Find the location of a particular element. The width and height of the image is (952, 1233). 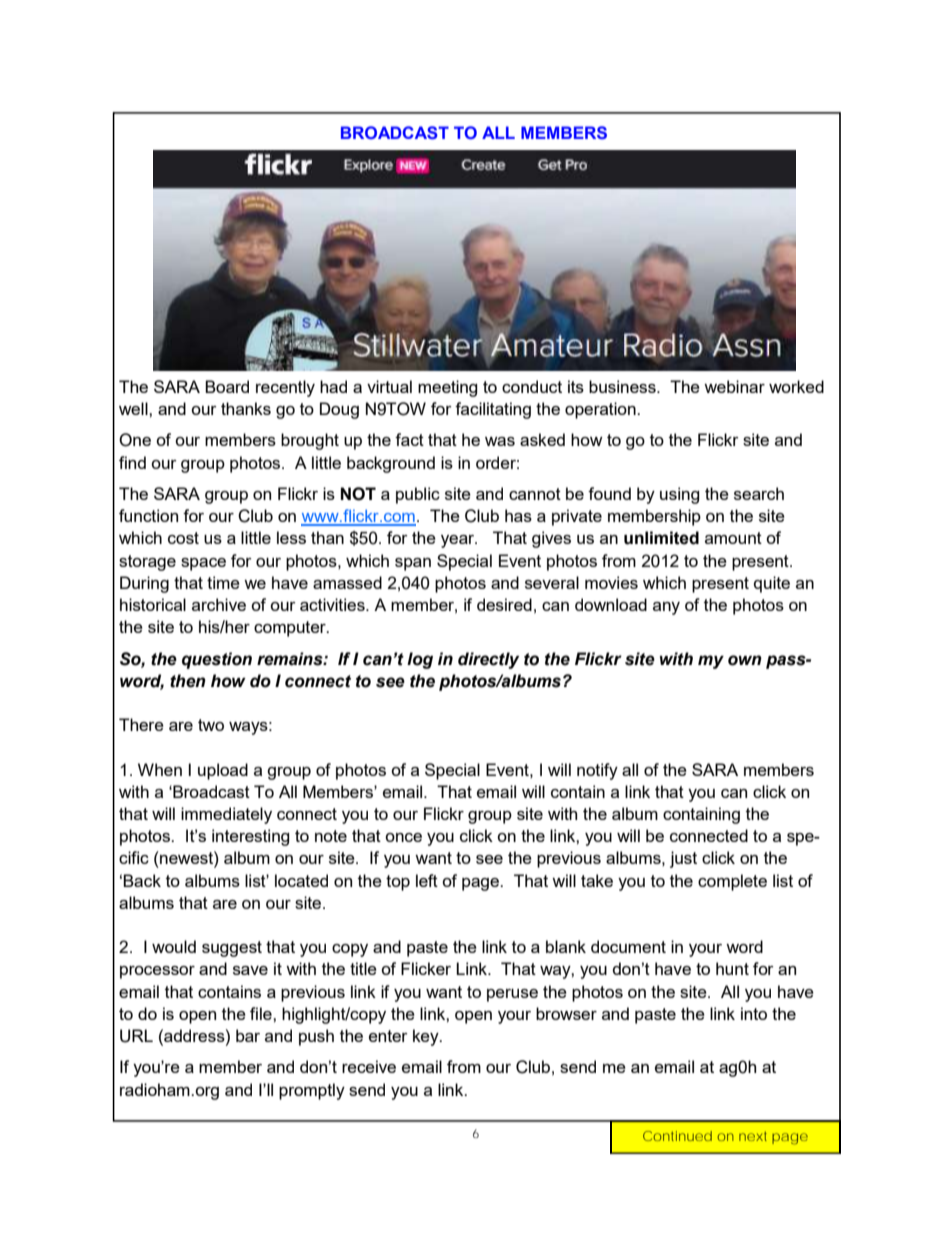

quite is located at coordinates (772, 584).
